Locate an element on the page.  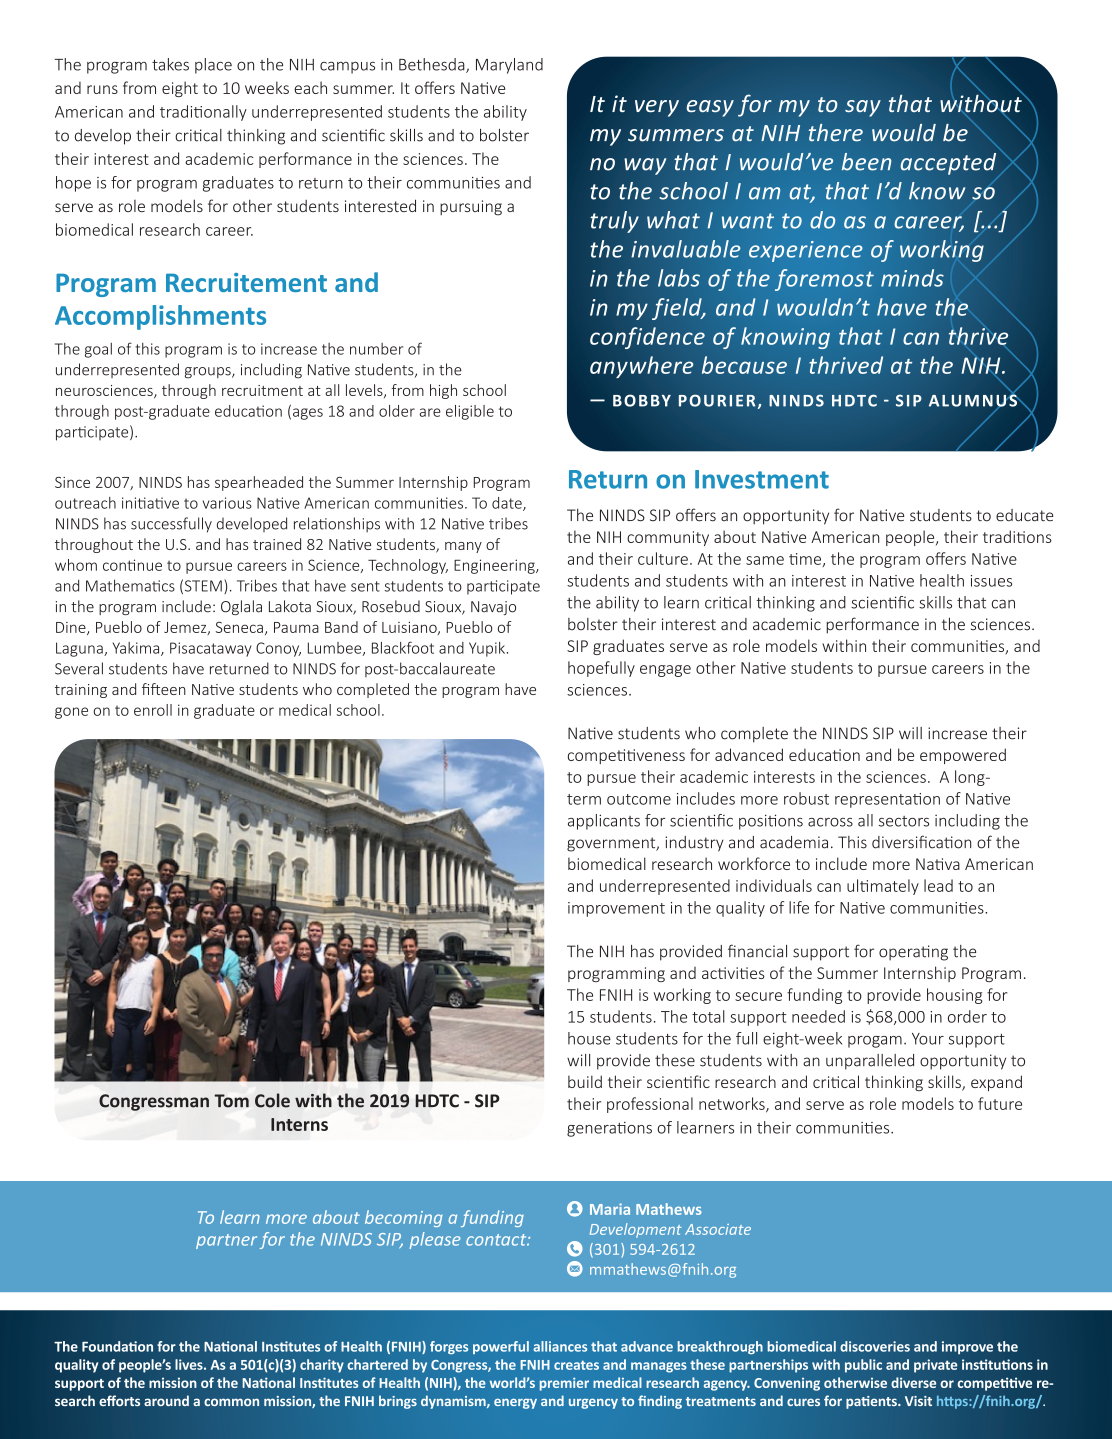
say is located at coordinates (863, 108).
